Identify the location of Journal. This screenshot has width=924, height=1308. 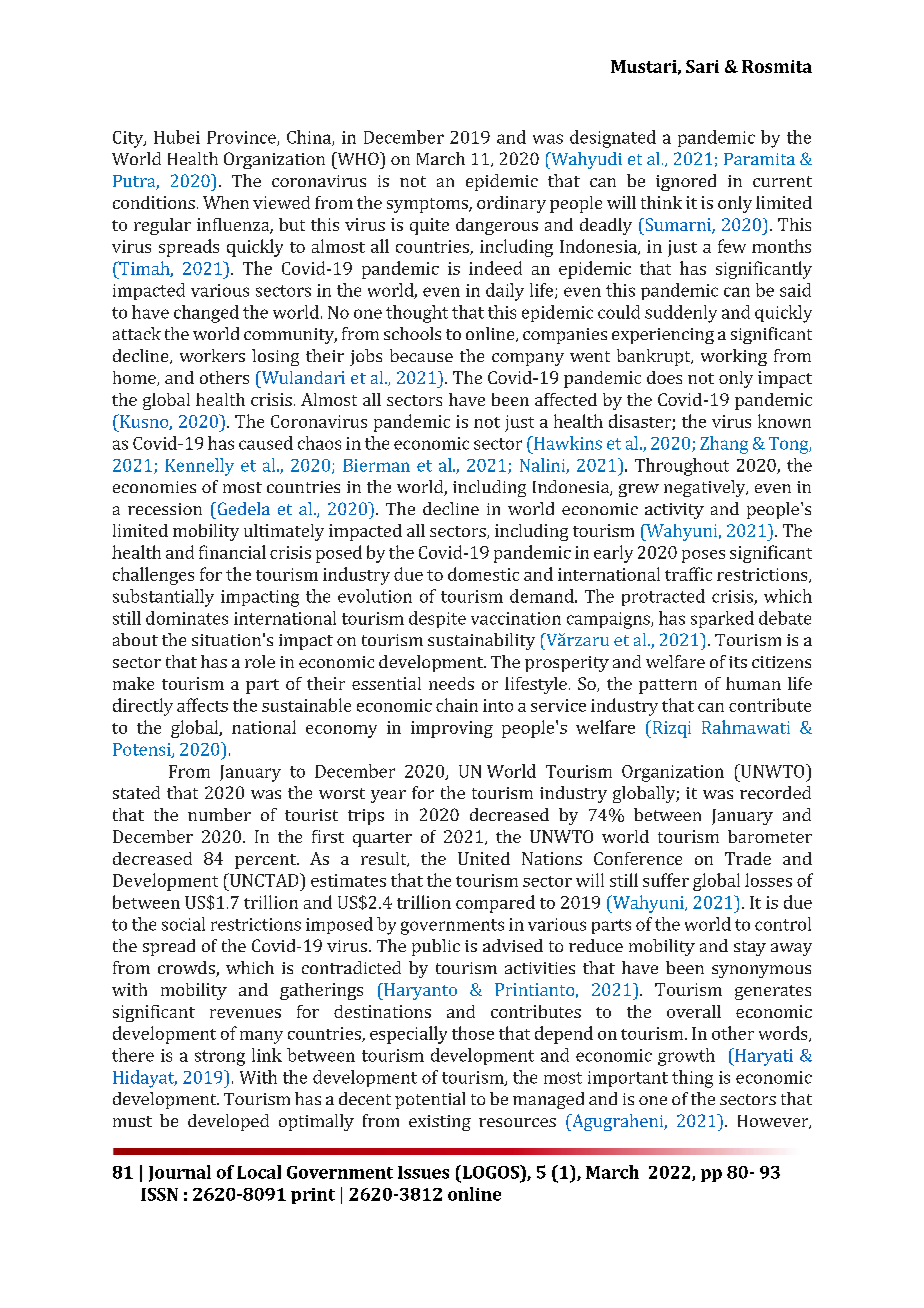
(180, 1173).
